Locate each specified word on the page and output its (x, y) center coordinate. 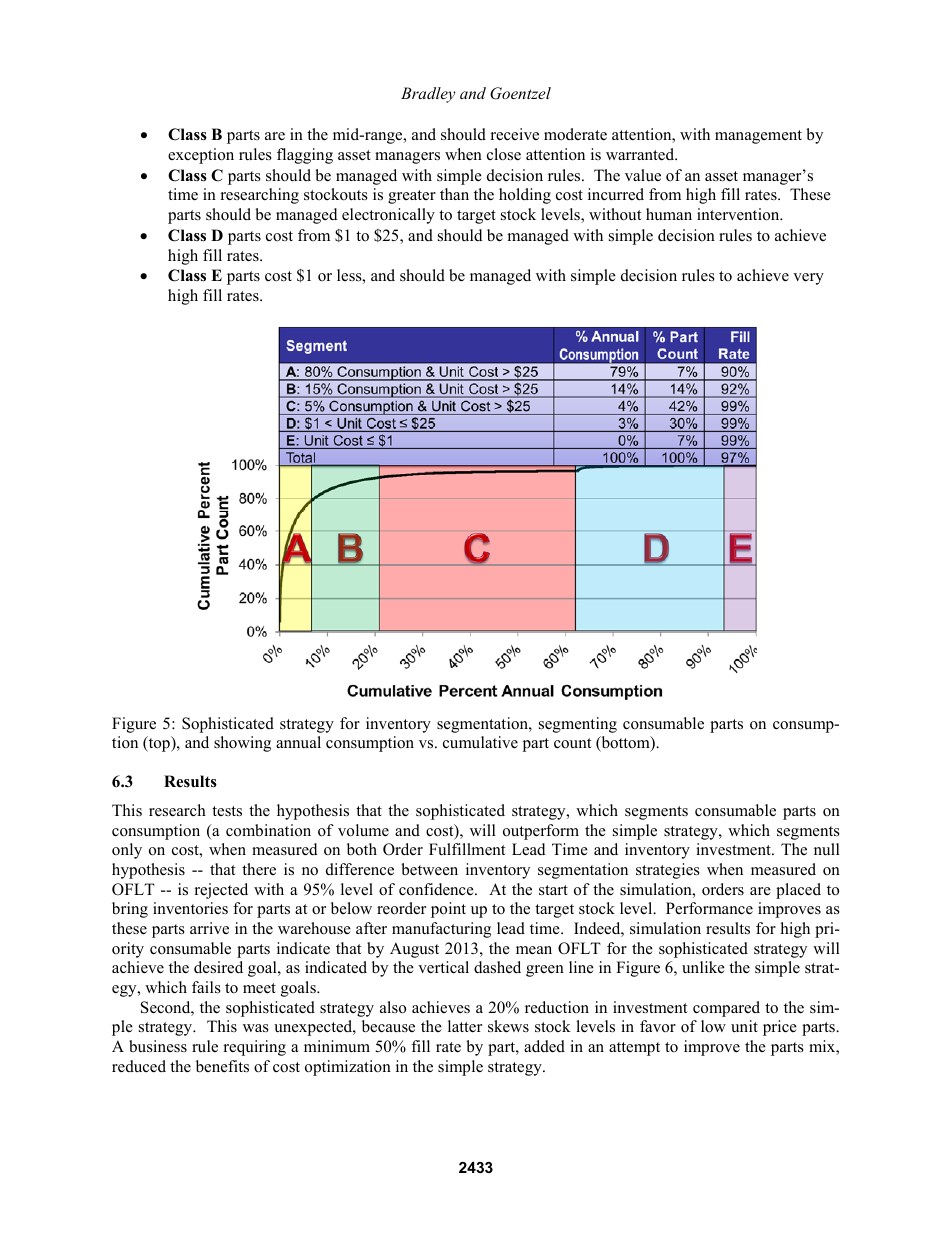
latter (465, 1026)
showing (242, 744)
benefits (222, 1066)
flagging (305, 156)
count (572, 743)
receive (515, 134)
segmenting (578, 725)
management (758, 137)
